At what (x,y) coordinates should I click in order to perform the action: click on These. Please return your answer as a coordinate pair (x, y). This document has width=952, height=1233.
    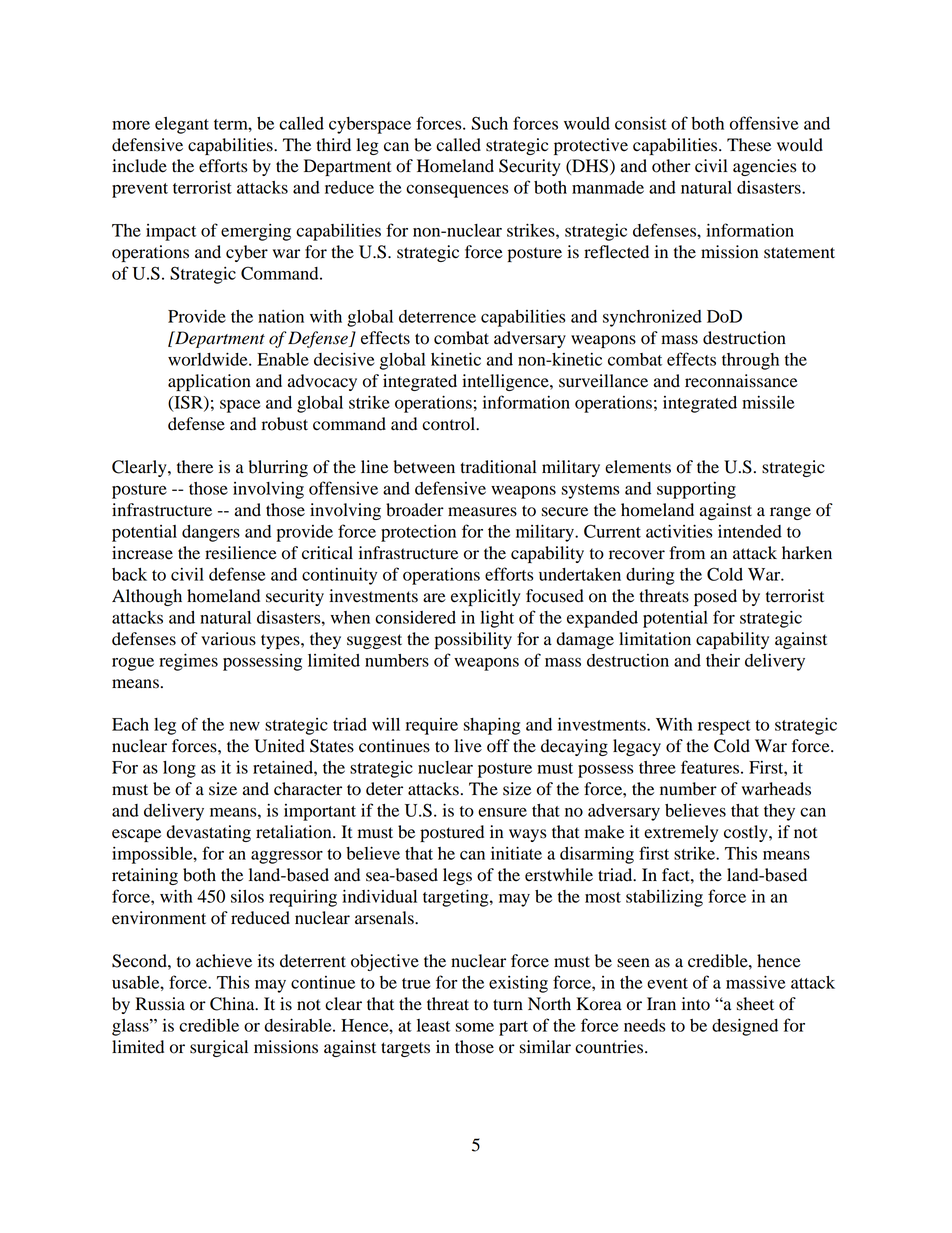
    Looking at the image, I should click on (749, 145).
